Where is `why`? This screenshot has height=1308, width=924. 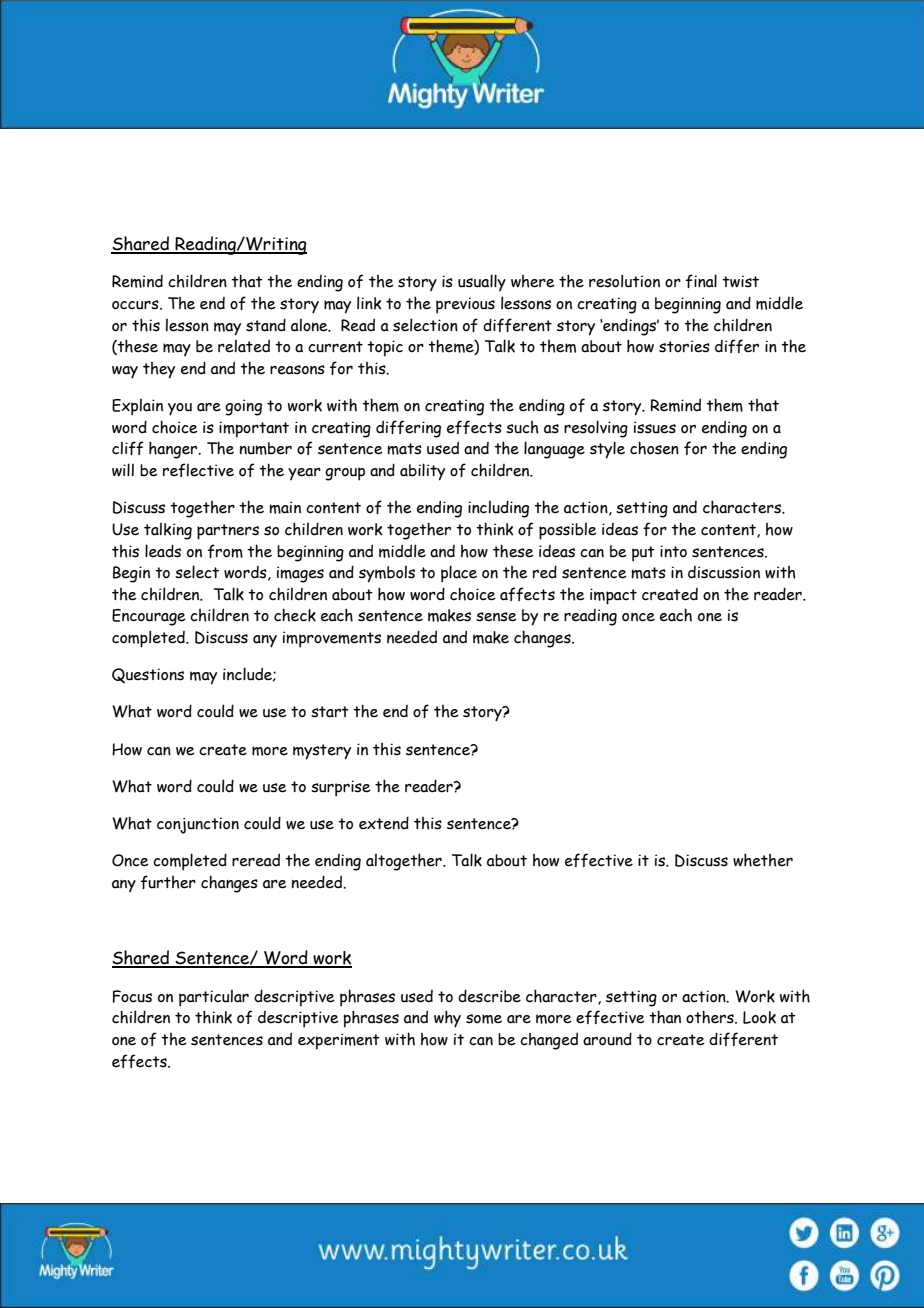
why is located at coordinates (447, 1019).
